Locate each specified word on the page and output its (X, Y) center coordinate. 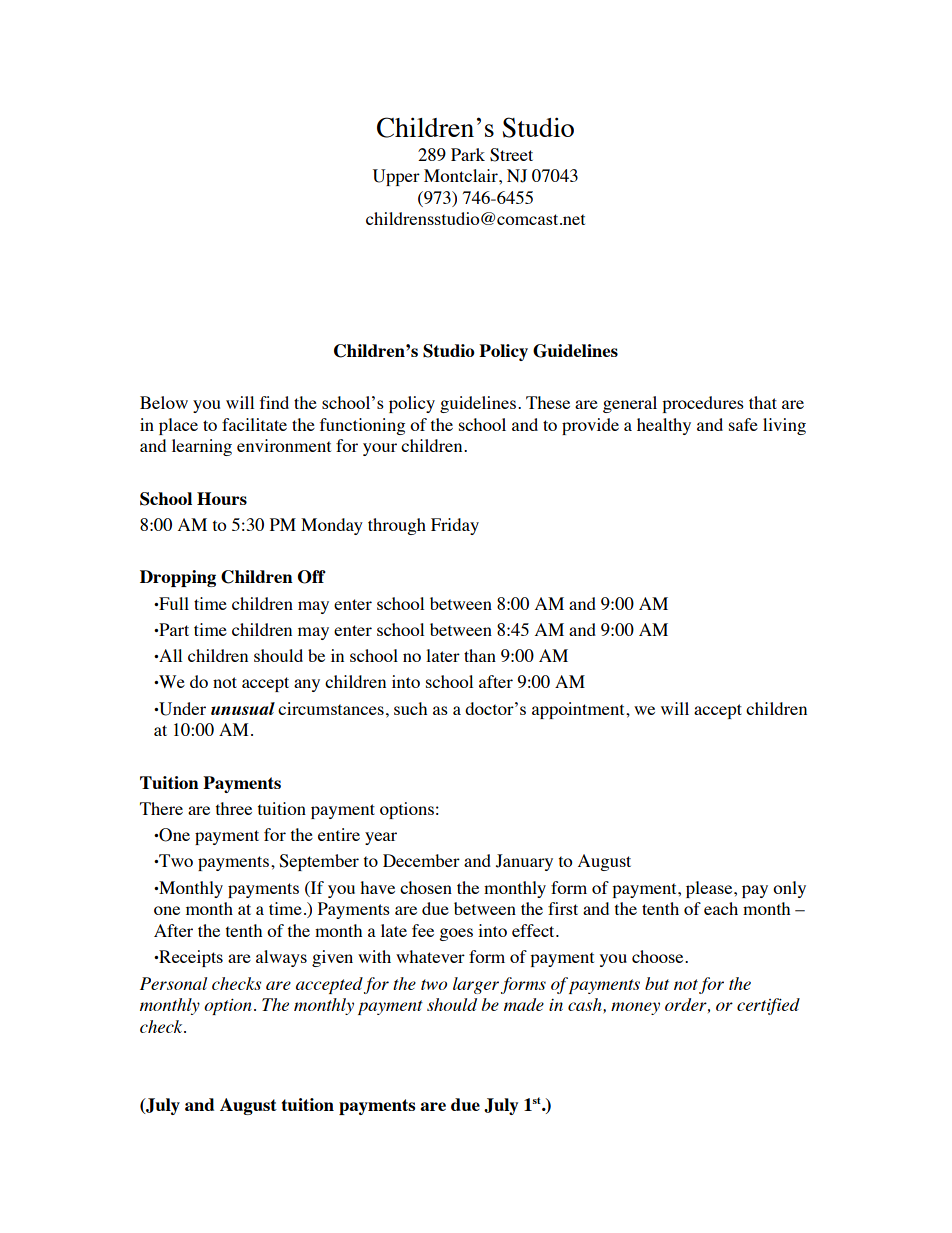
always (281, 958)
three (234, 808)
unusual (243, 708)
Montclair (462, 175)
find (274, 402)
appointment (579, 710)
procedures (703, 404)
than (480, 655)
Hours (222, 498)
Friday (455, 526)
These (548, 402)
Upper (396, 177)
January (524, 862)
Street (511, 155)
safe (743, 424)
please (710, 889)
